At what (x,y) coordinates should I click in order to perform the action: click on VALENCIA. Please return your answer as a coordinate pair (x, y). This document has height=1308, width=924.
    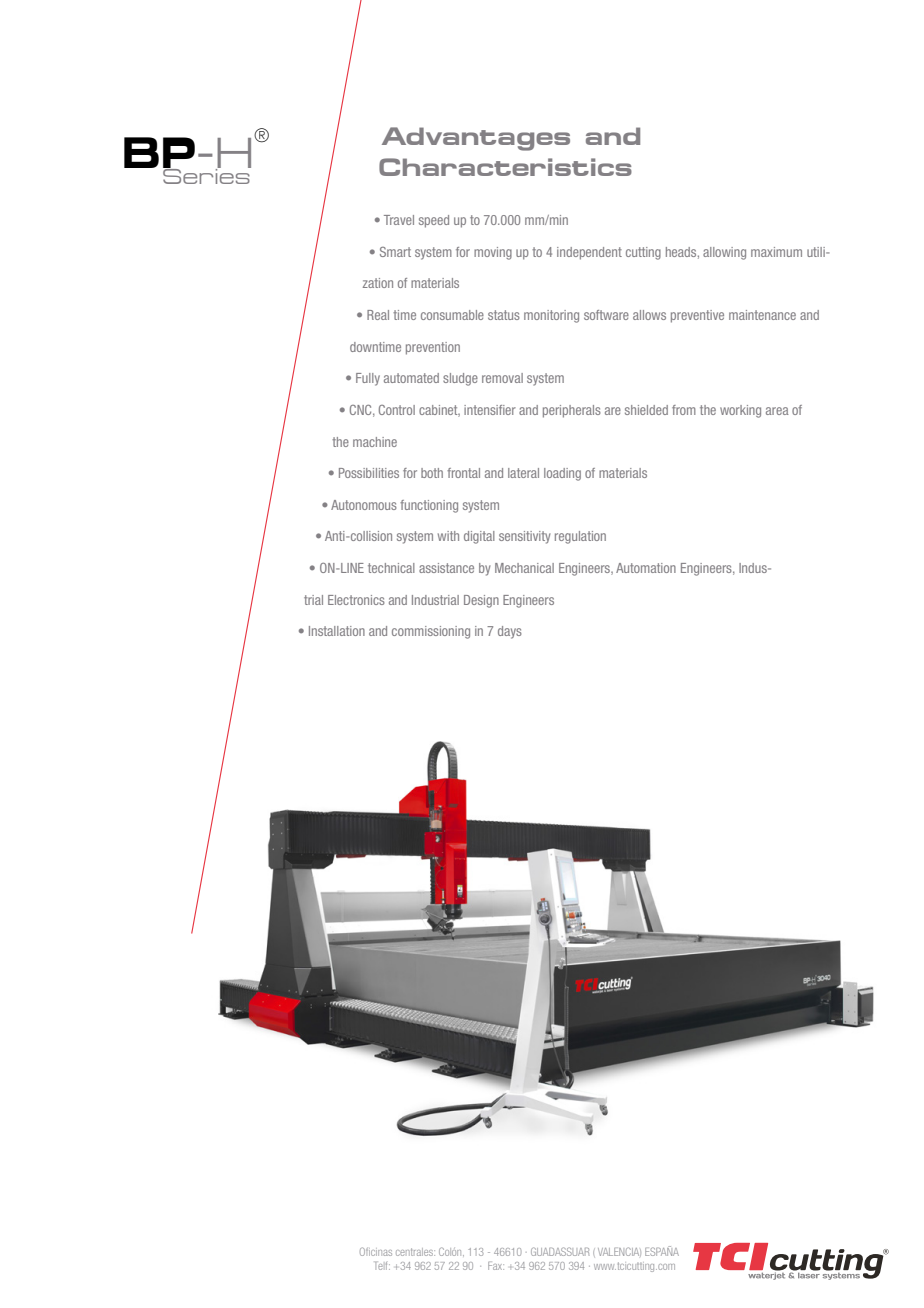
    Looking at the image, I should click on (619, 1252).
